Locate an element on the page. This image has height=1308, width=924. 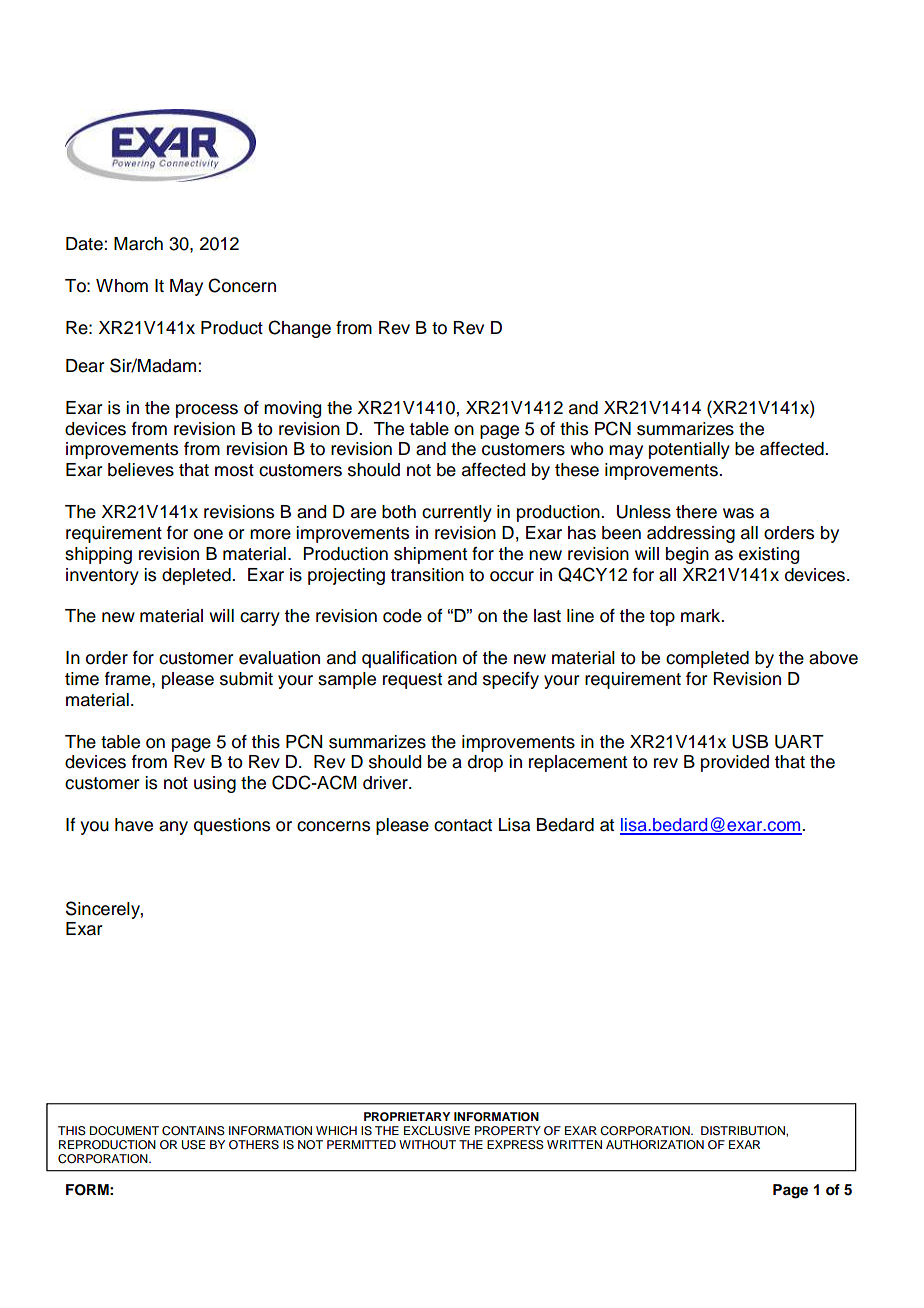
request is located at coordinates (412, 681).
